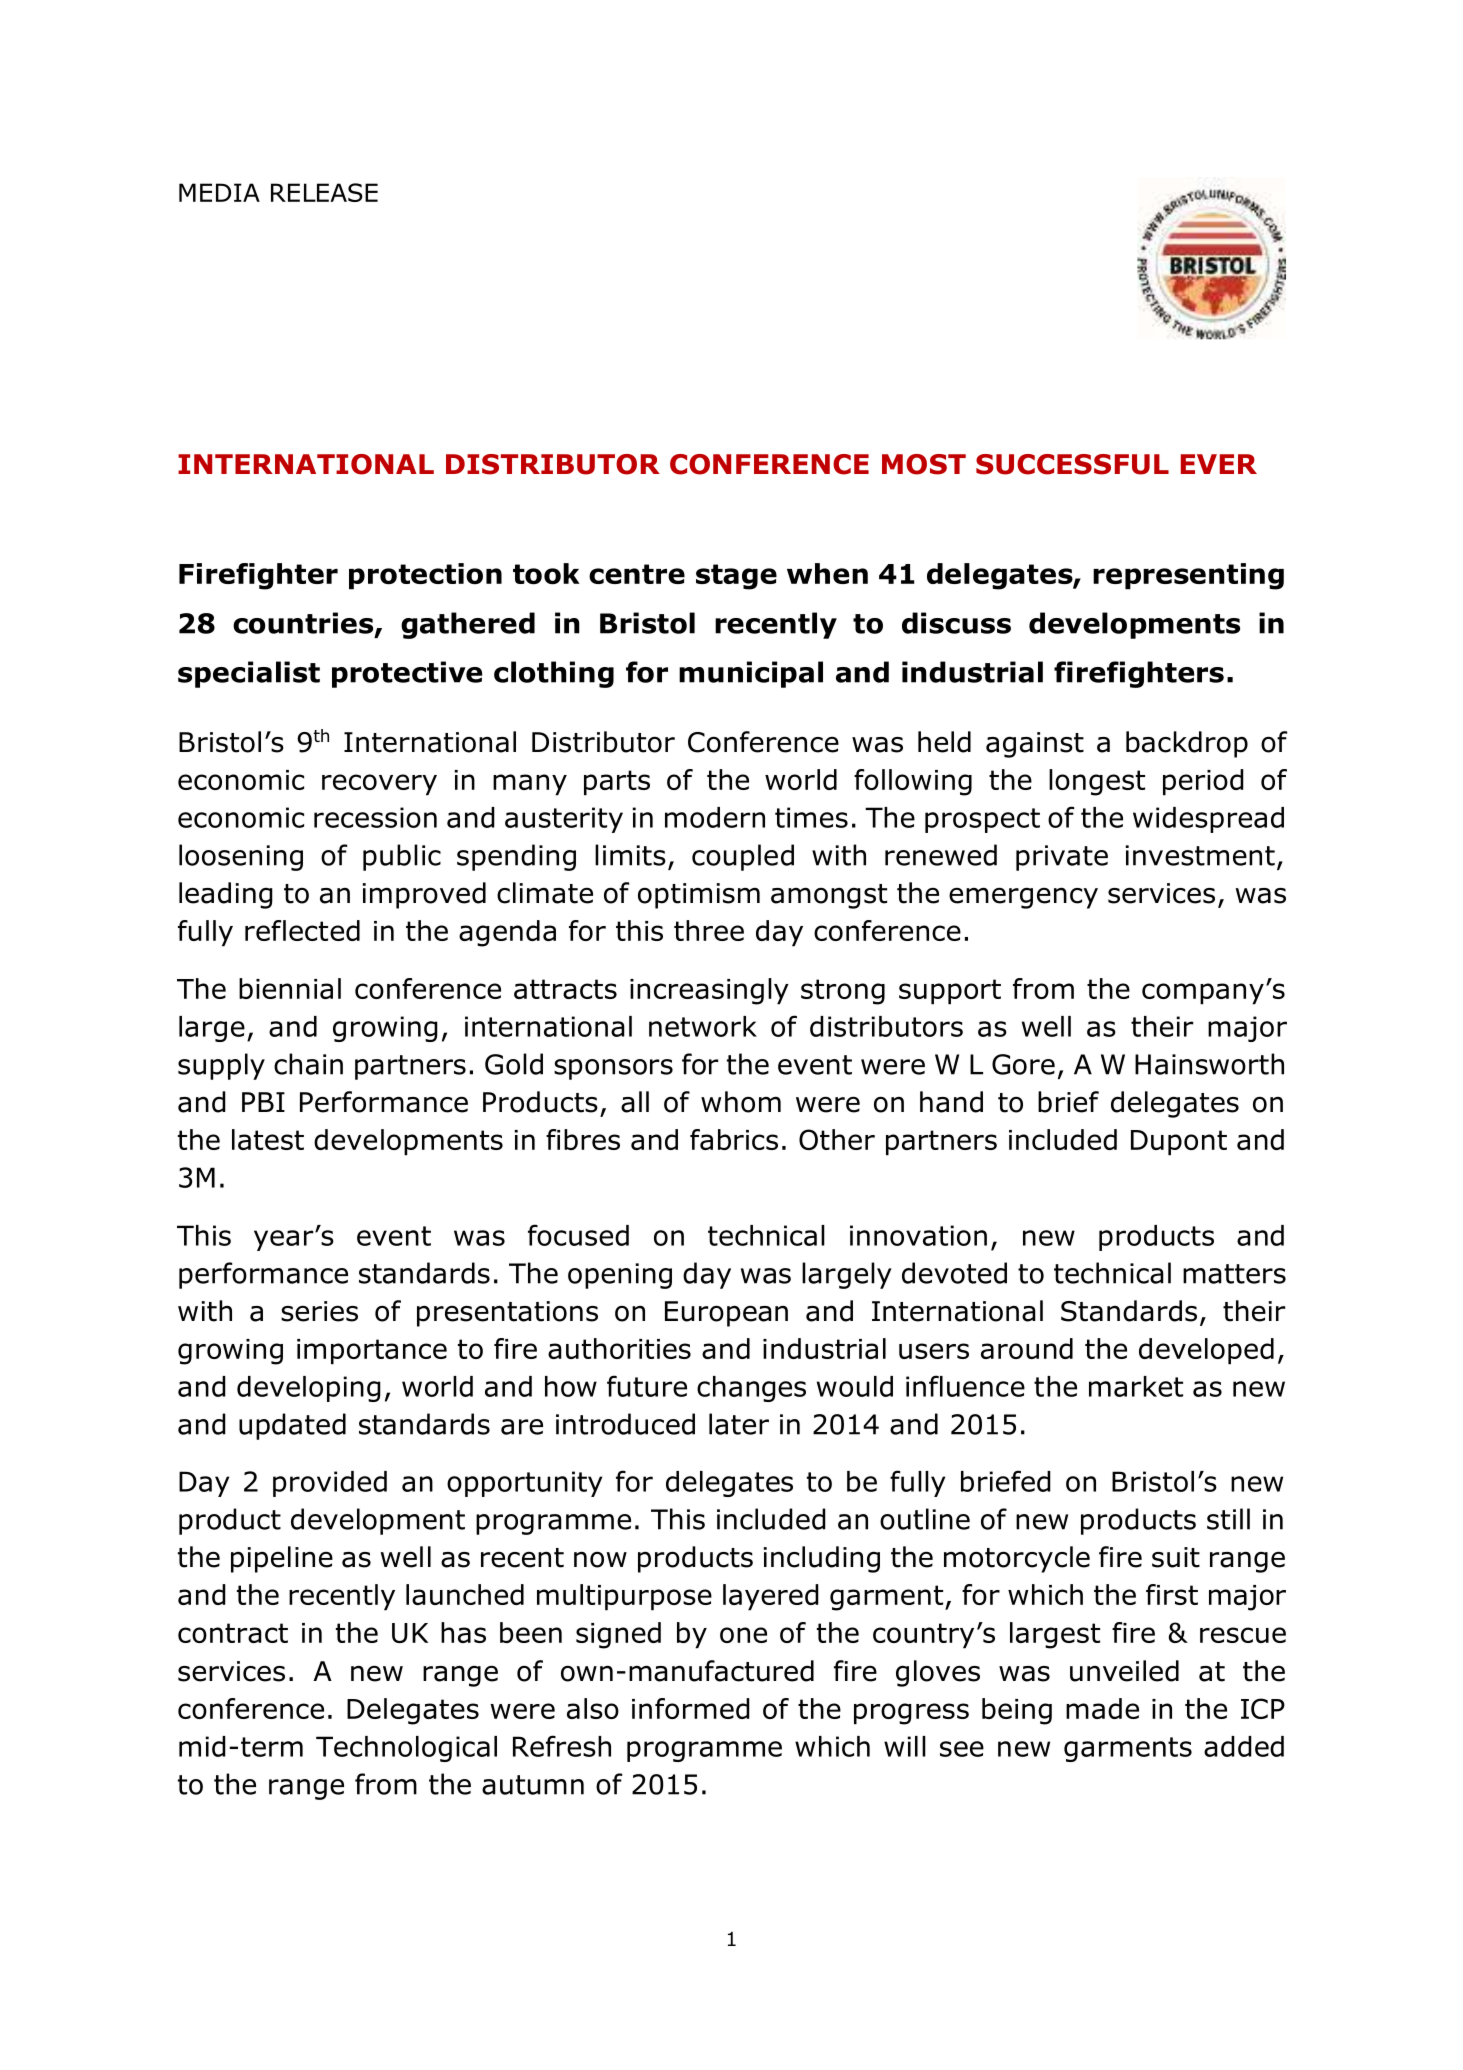 This page has height=2070, width=1463. What do you see at coordinates (1136, 1386) in the page?
I see `market` at bounding box center [1136, 1386].
